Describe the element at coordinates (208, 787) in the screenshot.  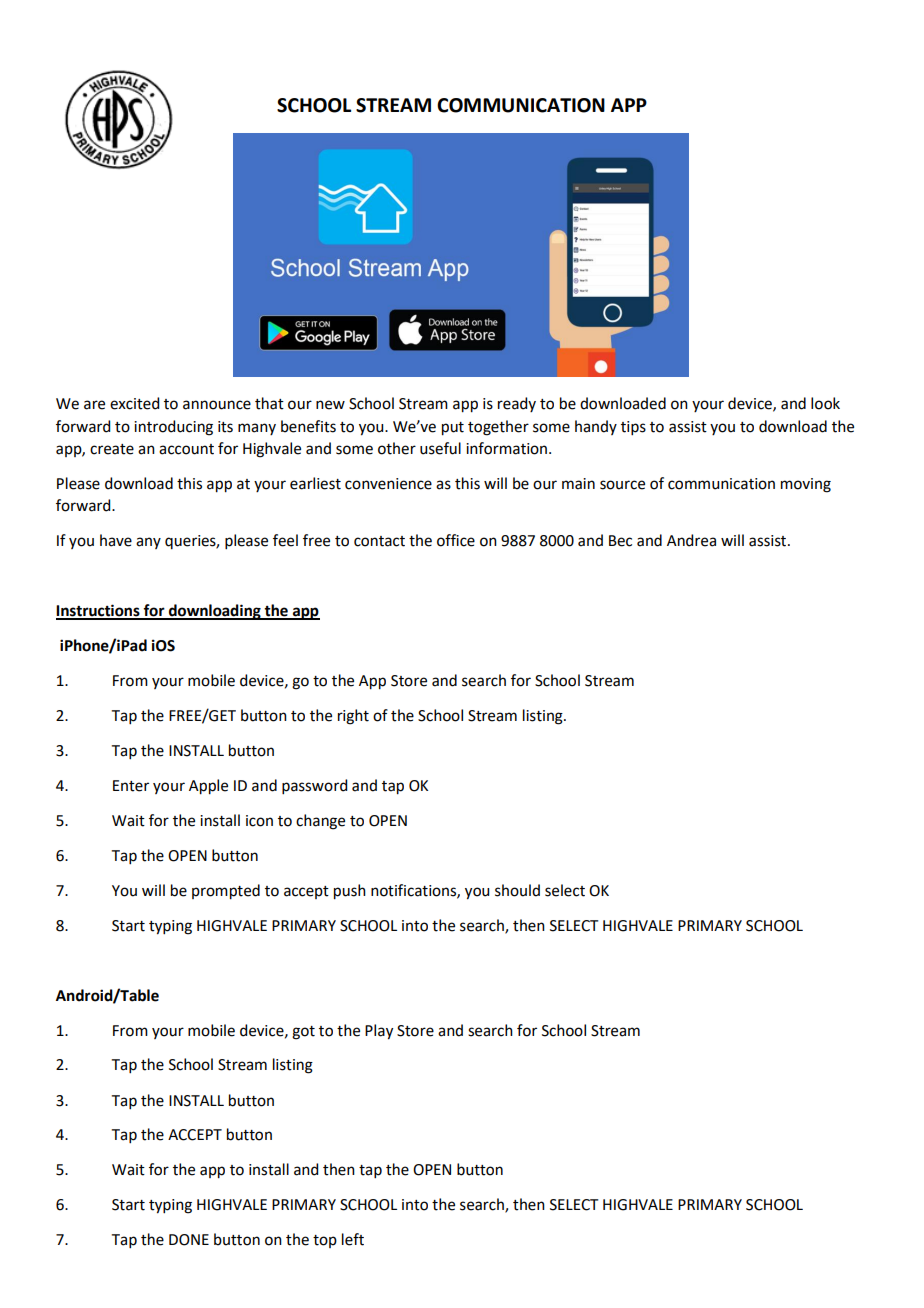
I see `Apple` at that location.
